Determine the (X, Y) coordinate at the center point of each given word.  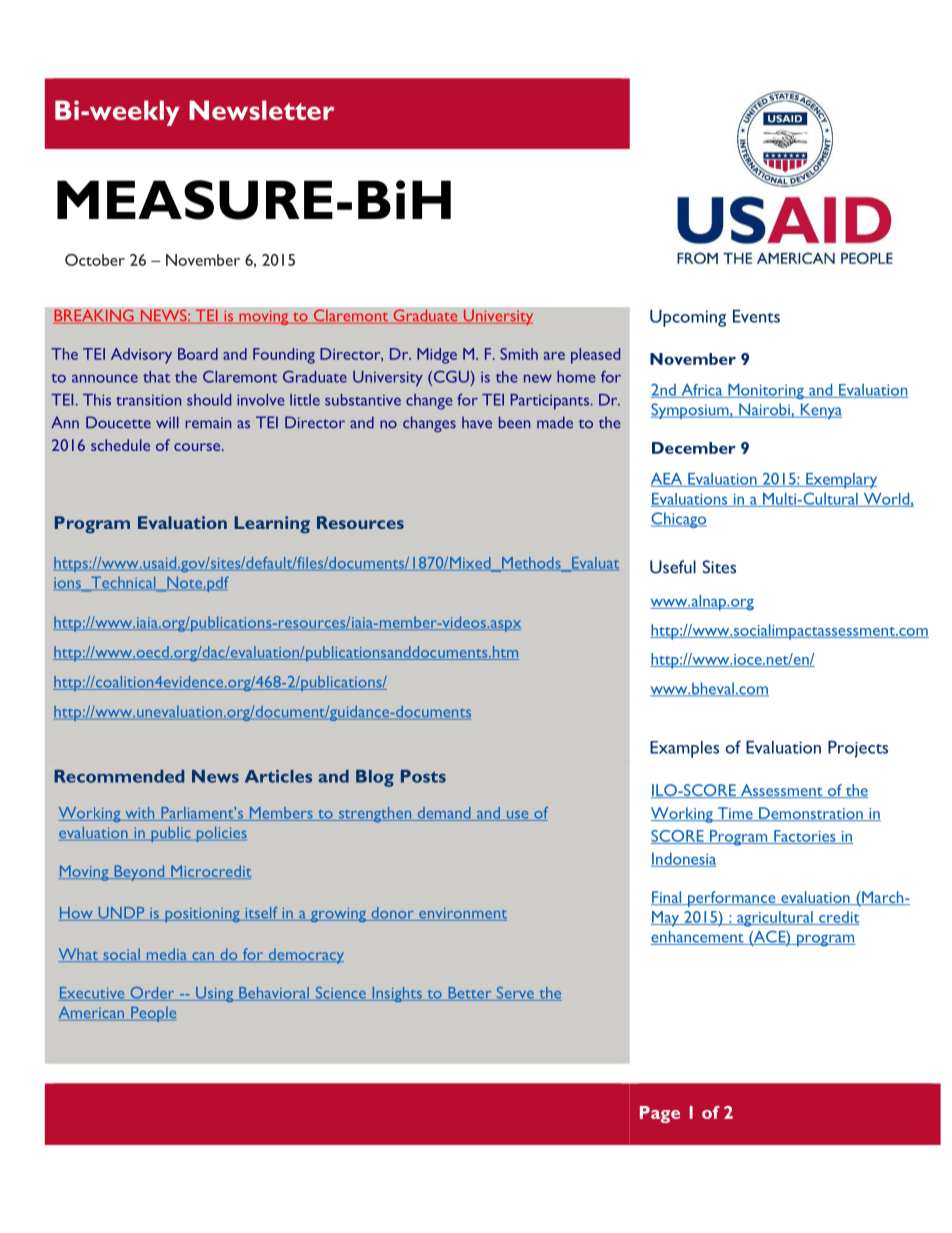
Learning (272, 524)
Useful (673, 567)
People (152, 1014)
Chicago (679, 520)
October (95, 260)
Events (756, 316)
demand (444, 814)
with (140, 814)
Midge (437, 356)
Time (735, 814)
